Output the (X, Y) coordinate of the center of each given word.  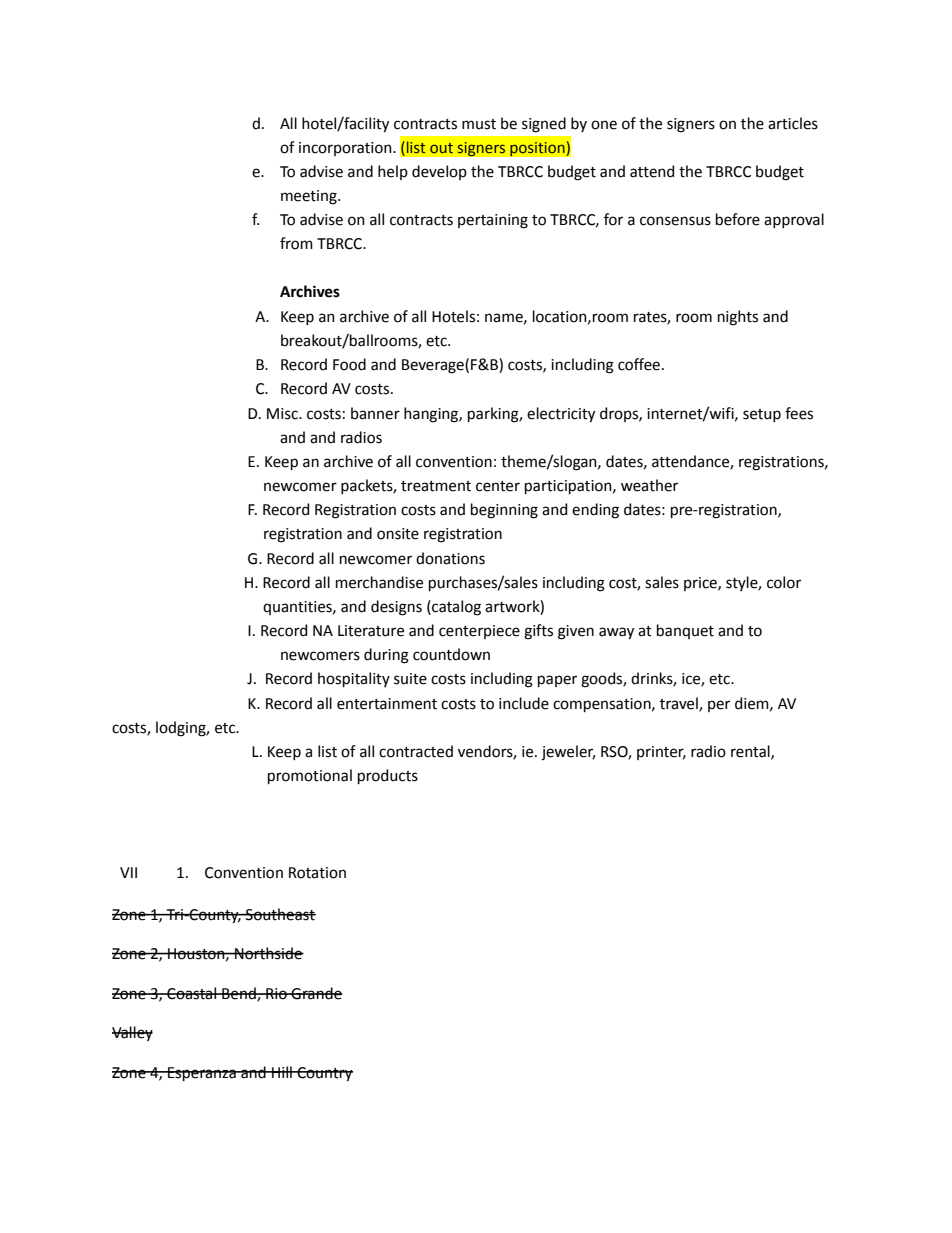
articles (793, 123)
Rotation (317, 873)
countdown (451, 654)
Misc (283, 414)
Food (349, 364)
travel (680, 704)
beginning (504, 511)
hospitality (354, 679)
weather (649, 485)
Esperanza (202, 1074)
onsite (398, 534)
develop (439, 172)
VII (128, 872)
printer (661, 753)
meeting (310, 197)
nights (738, 318)
